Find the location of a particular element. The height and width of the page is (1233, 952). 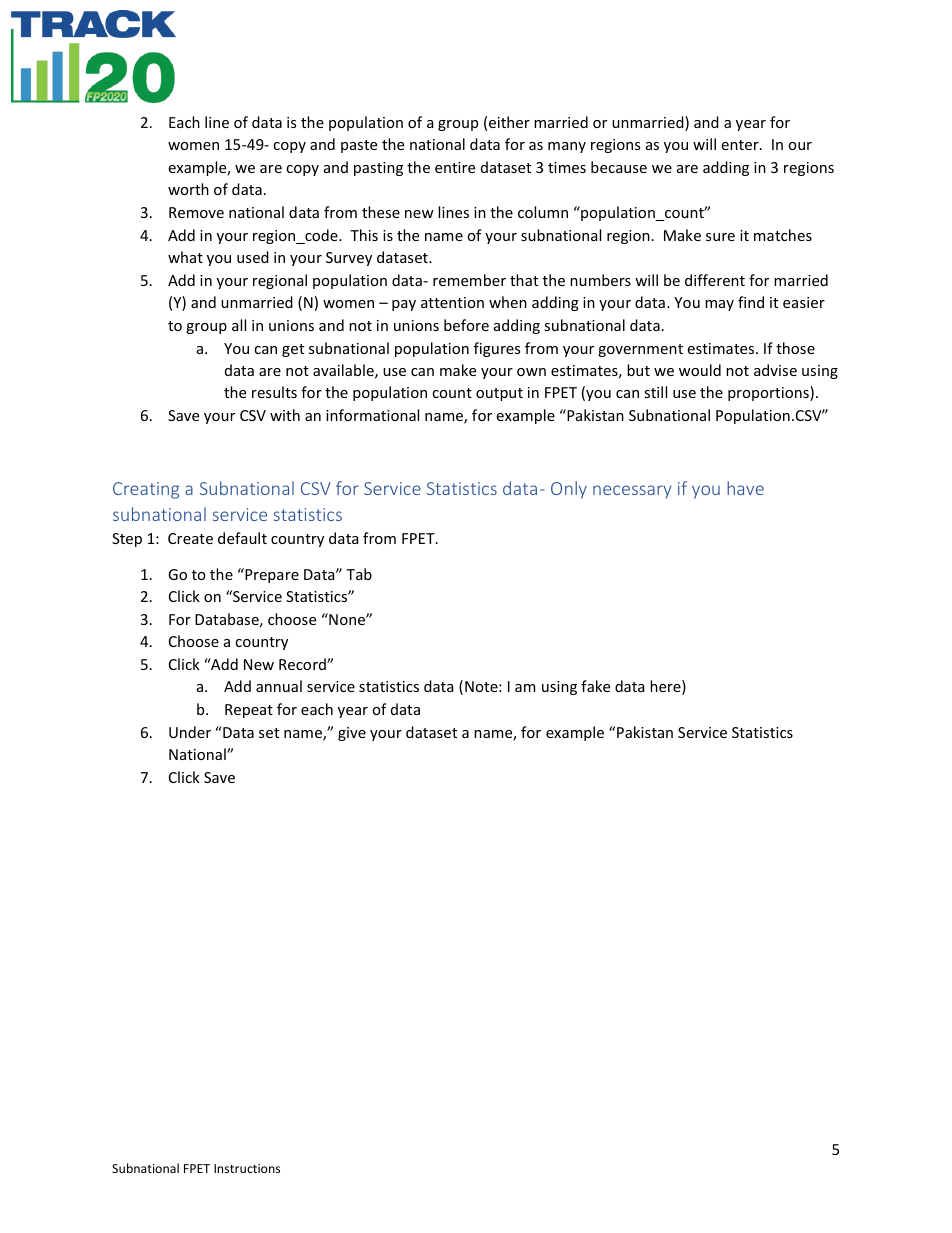

Under is located at coordinates (190, 732).
